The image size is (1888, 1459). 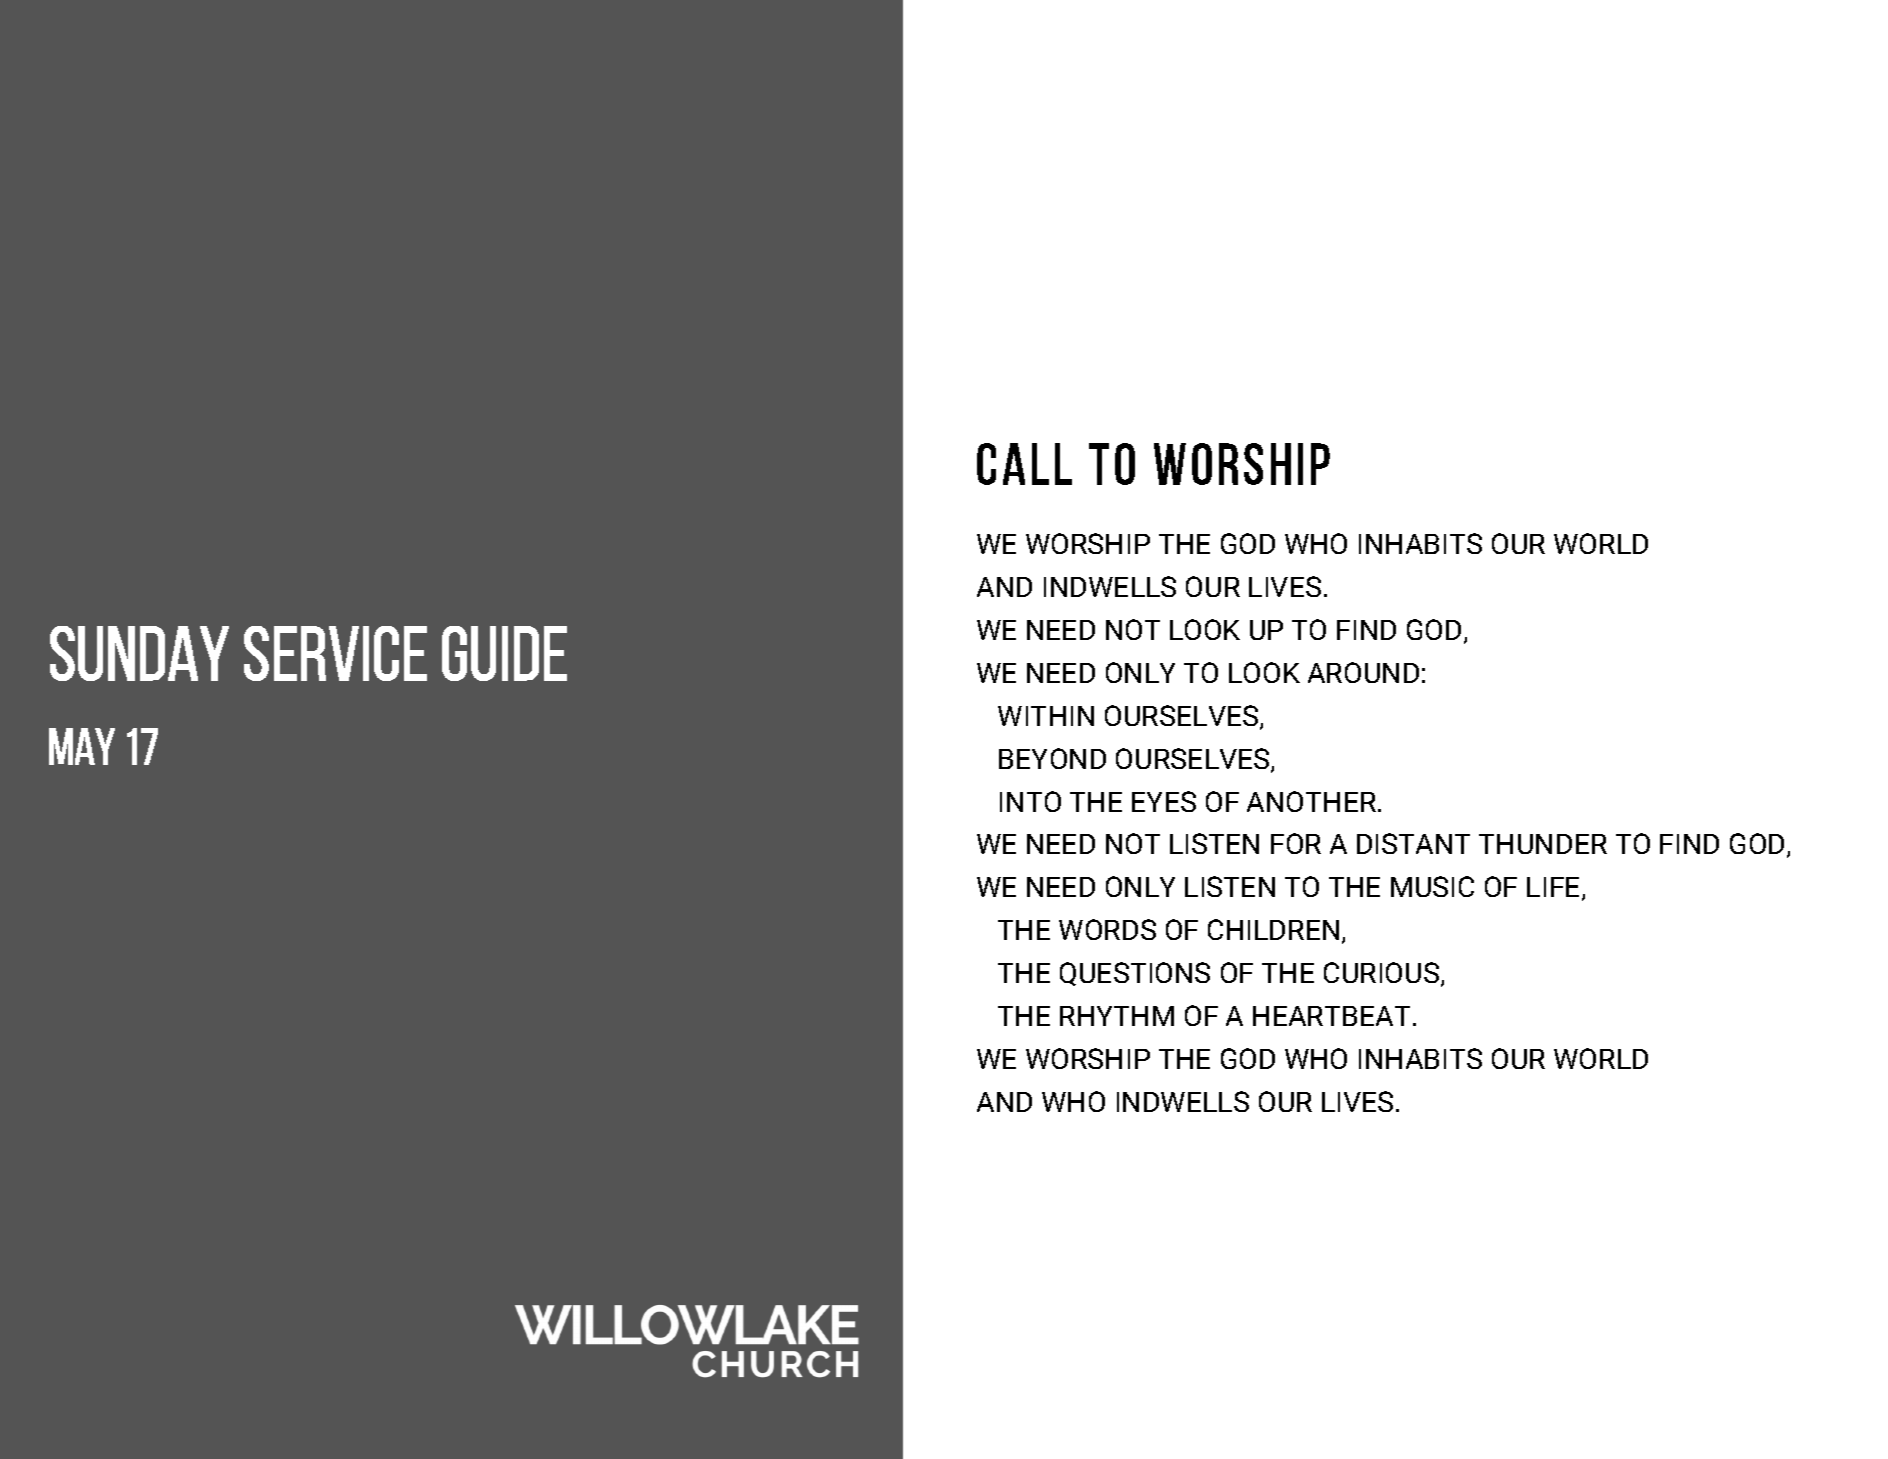 What do you see at coordinates (1363, 672) in the screenshot?
I see `AROUND` at bounding box center [1363, 672].
